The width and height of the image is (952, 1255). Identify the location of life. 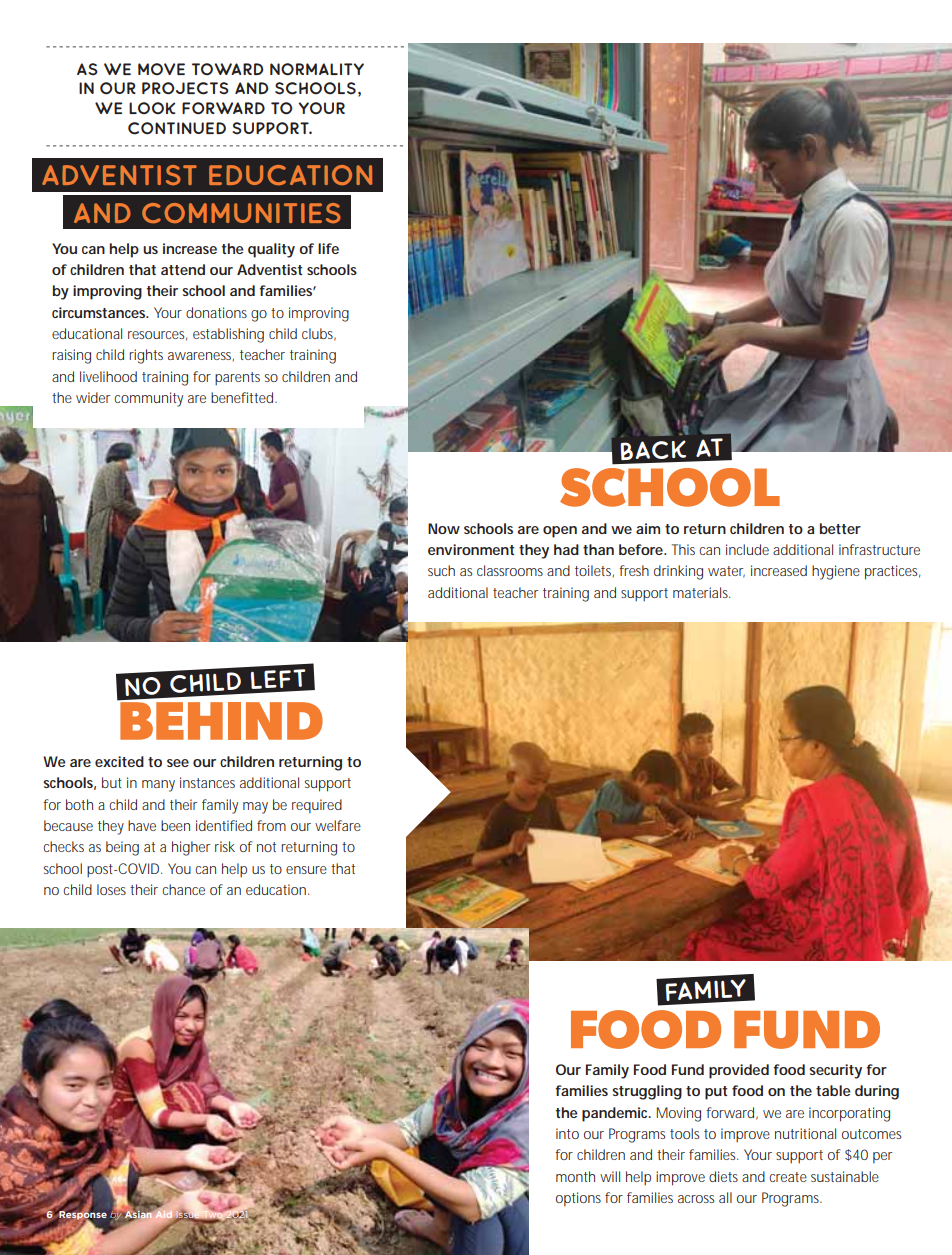
(328, 248).
